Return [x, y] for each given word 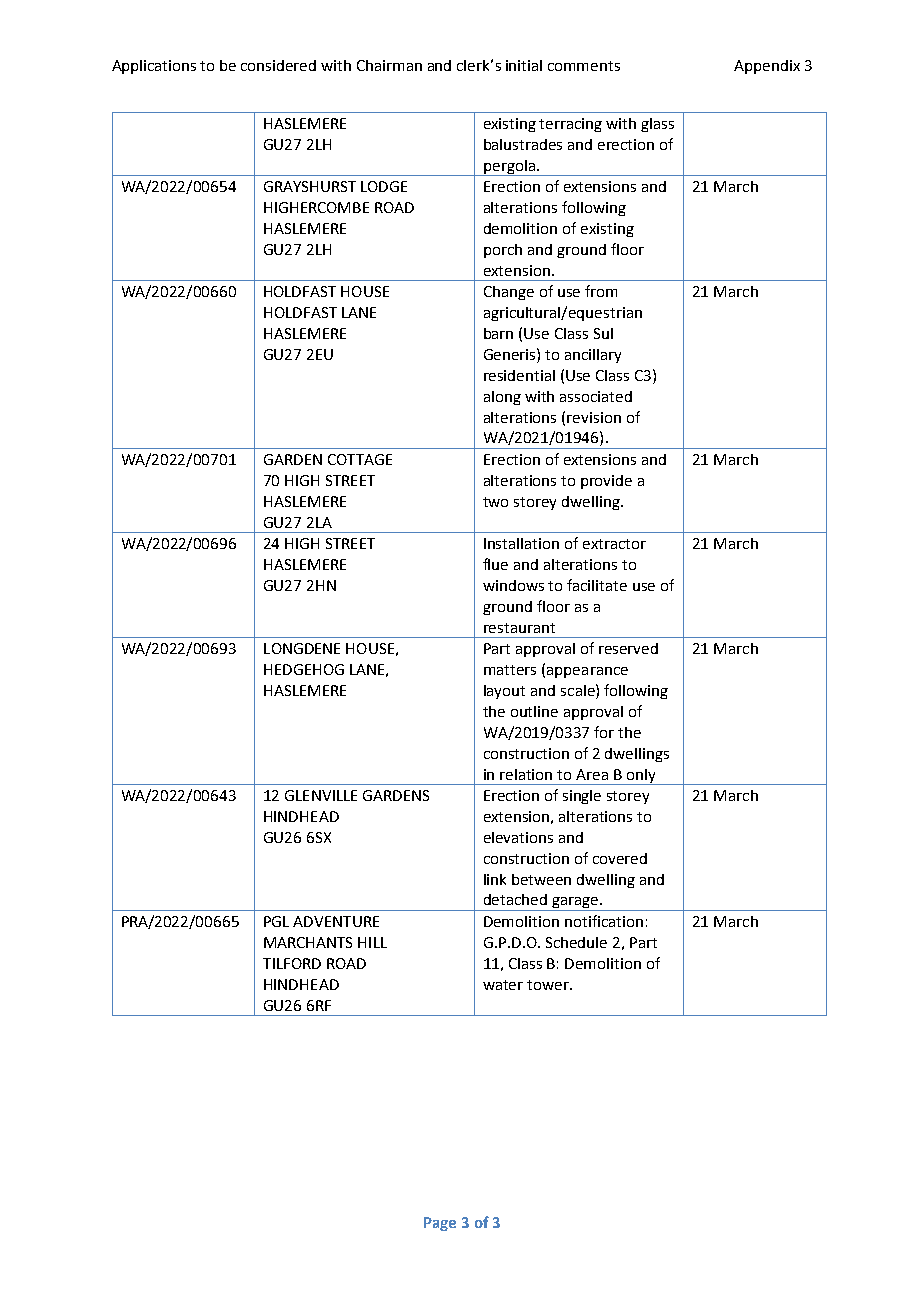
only [641, 777]
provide [606, 482]
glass [657, 125]
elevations [518, 837]
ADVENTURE [336, 921]
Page [440, 1224]
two [495, 502]
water [503, 985]
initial [524, 65]
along [502, 398]
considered [278, 65]
